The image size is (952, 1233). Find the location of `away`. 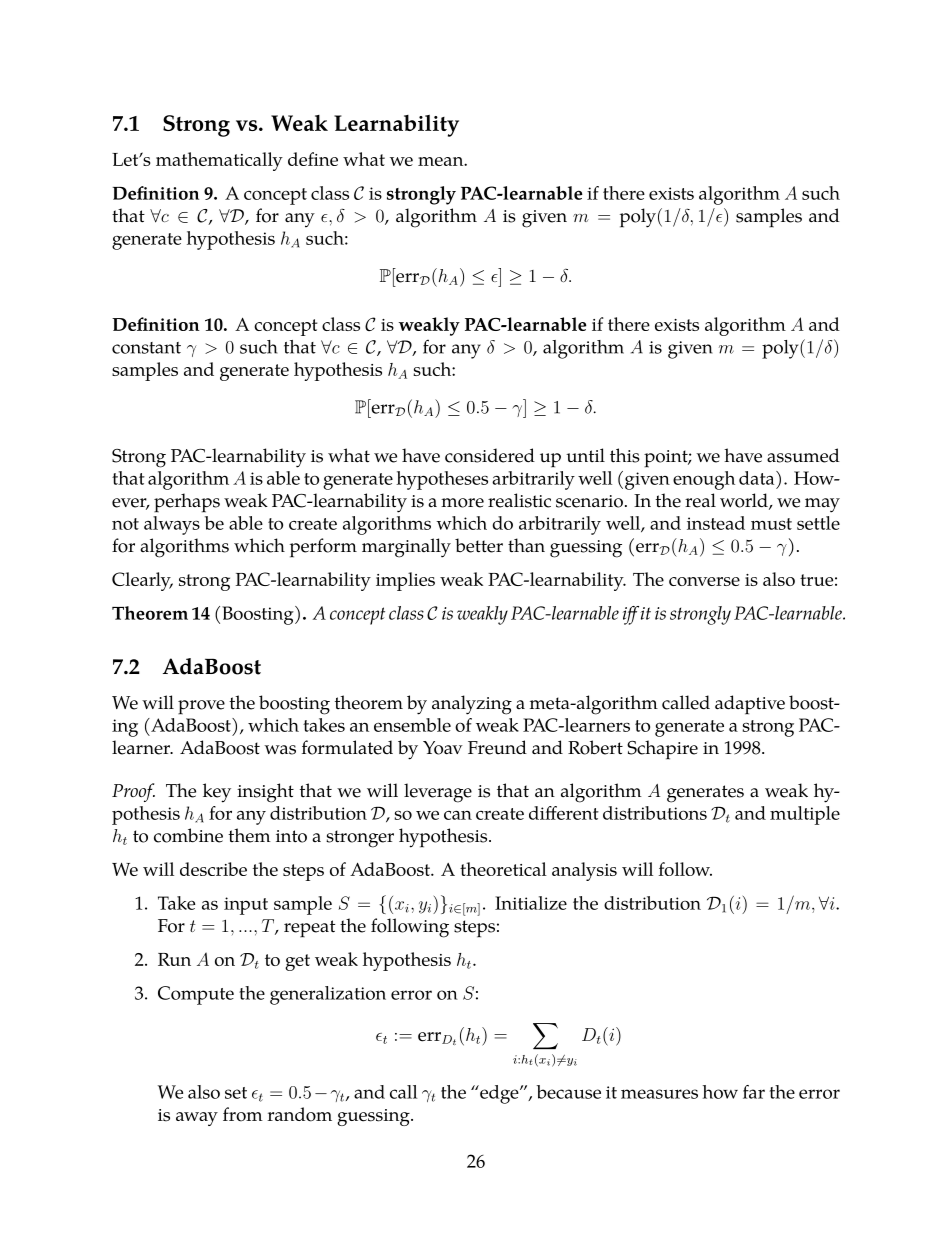

away is located at coordinates (197, 1119).
